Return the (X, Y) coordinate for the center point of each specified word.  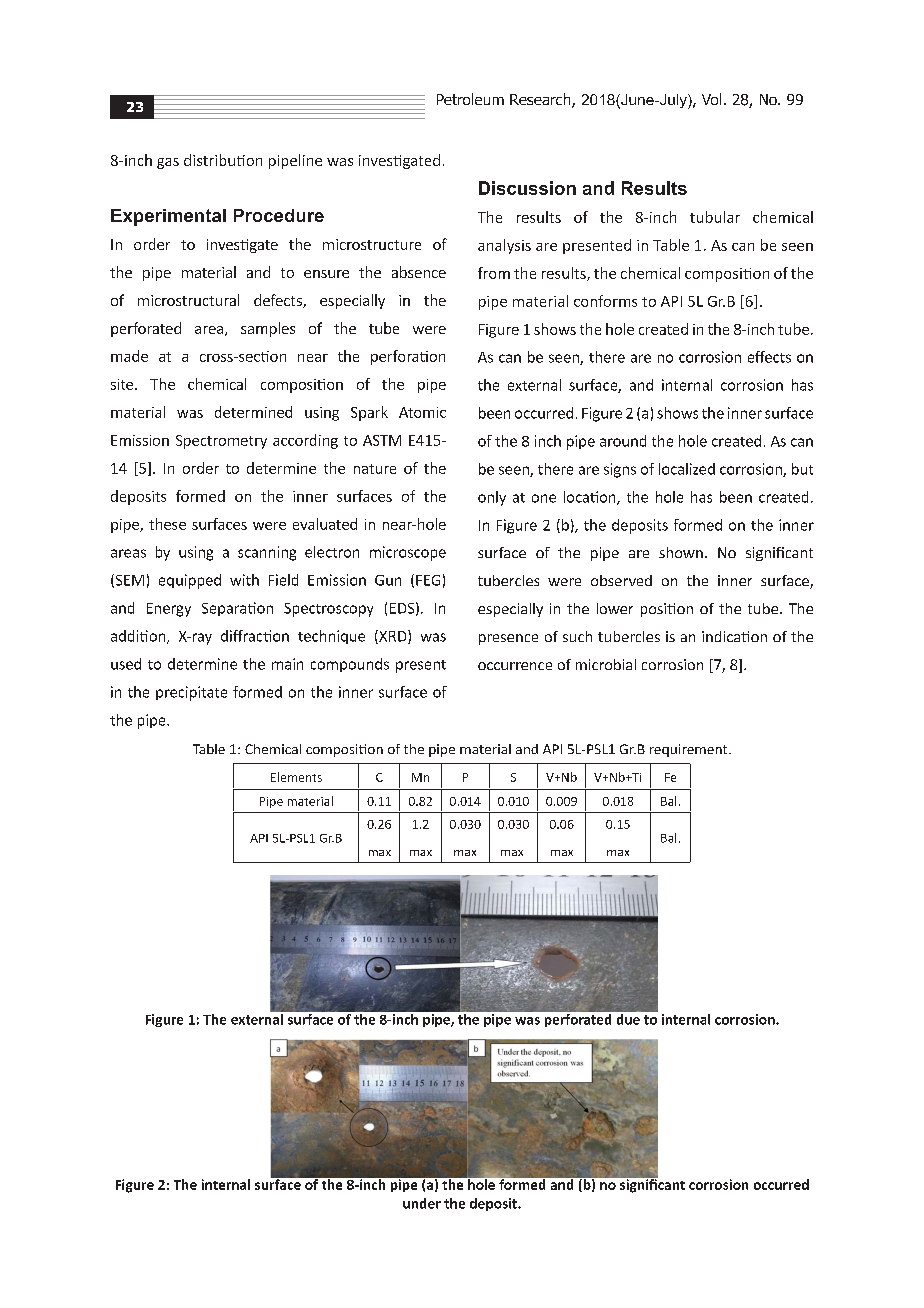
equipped (190, 581)
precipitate (191, 693)
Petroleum (470, 99)
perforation (408, 357)
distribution (223, 160)
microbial (606, 664)
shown (681, 552)
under (422, 1203)
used (126, 664)
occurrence (515, 666)
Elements (296, 777)
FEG (428, 580)
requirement (690, 750)
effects (769, 357)
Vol (711, 99)
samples (268, 329)
